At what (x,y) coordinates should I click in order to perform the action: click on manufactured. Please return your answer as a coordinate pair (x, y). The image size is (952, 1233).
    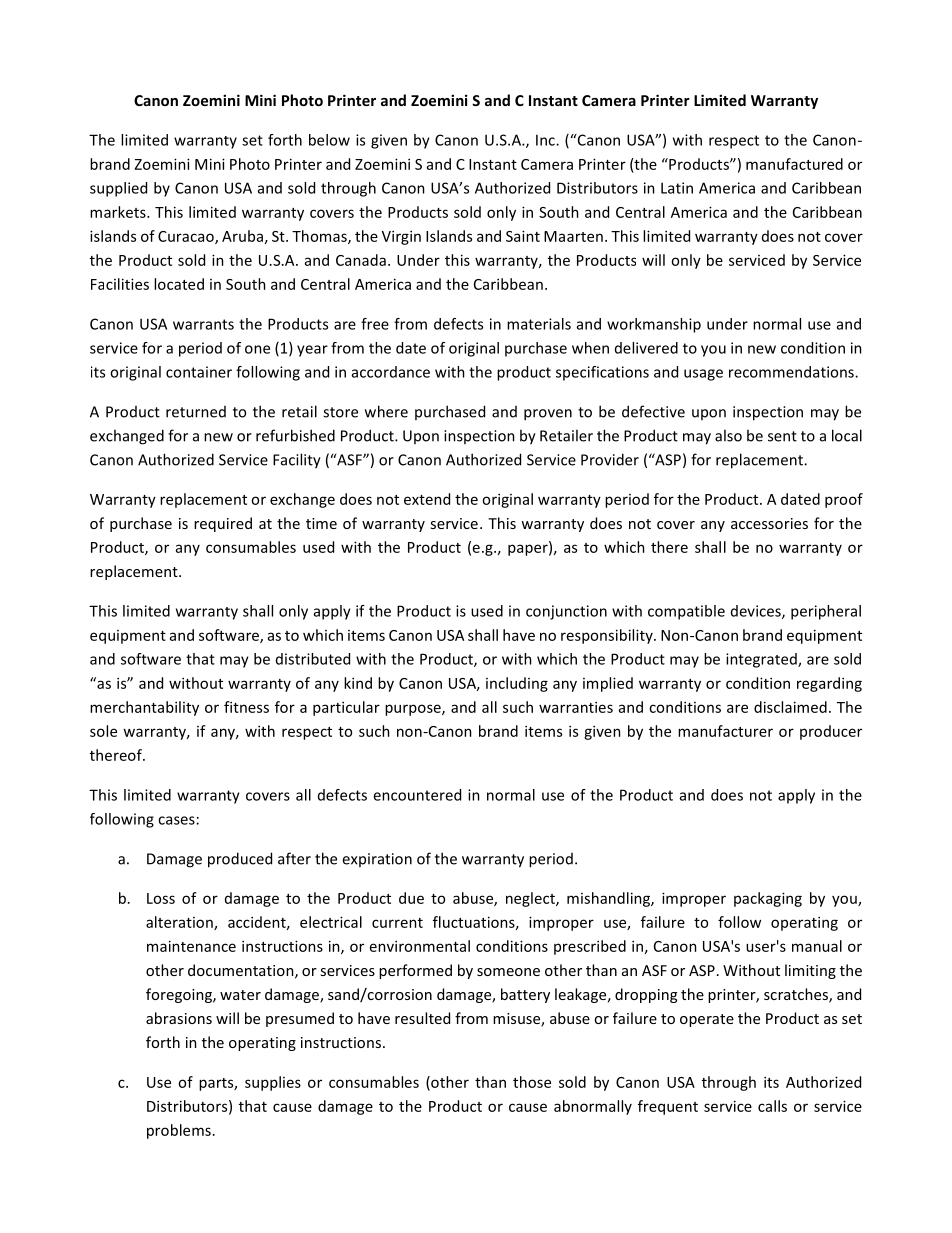
    Looking at the image, I should click on (794, 164).
